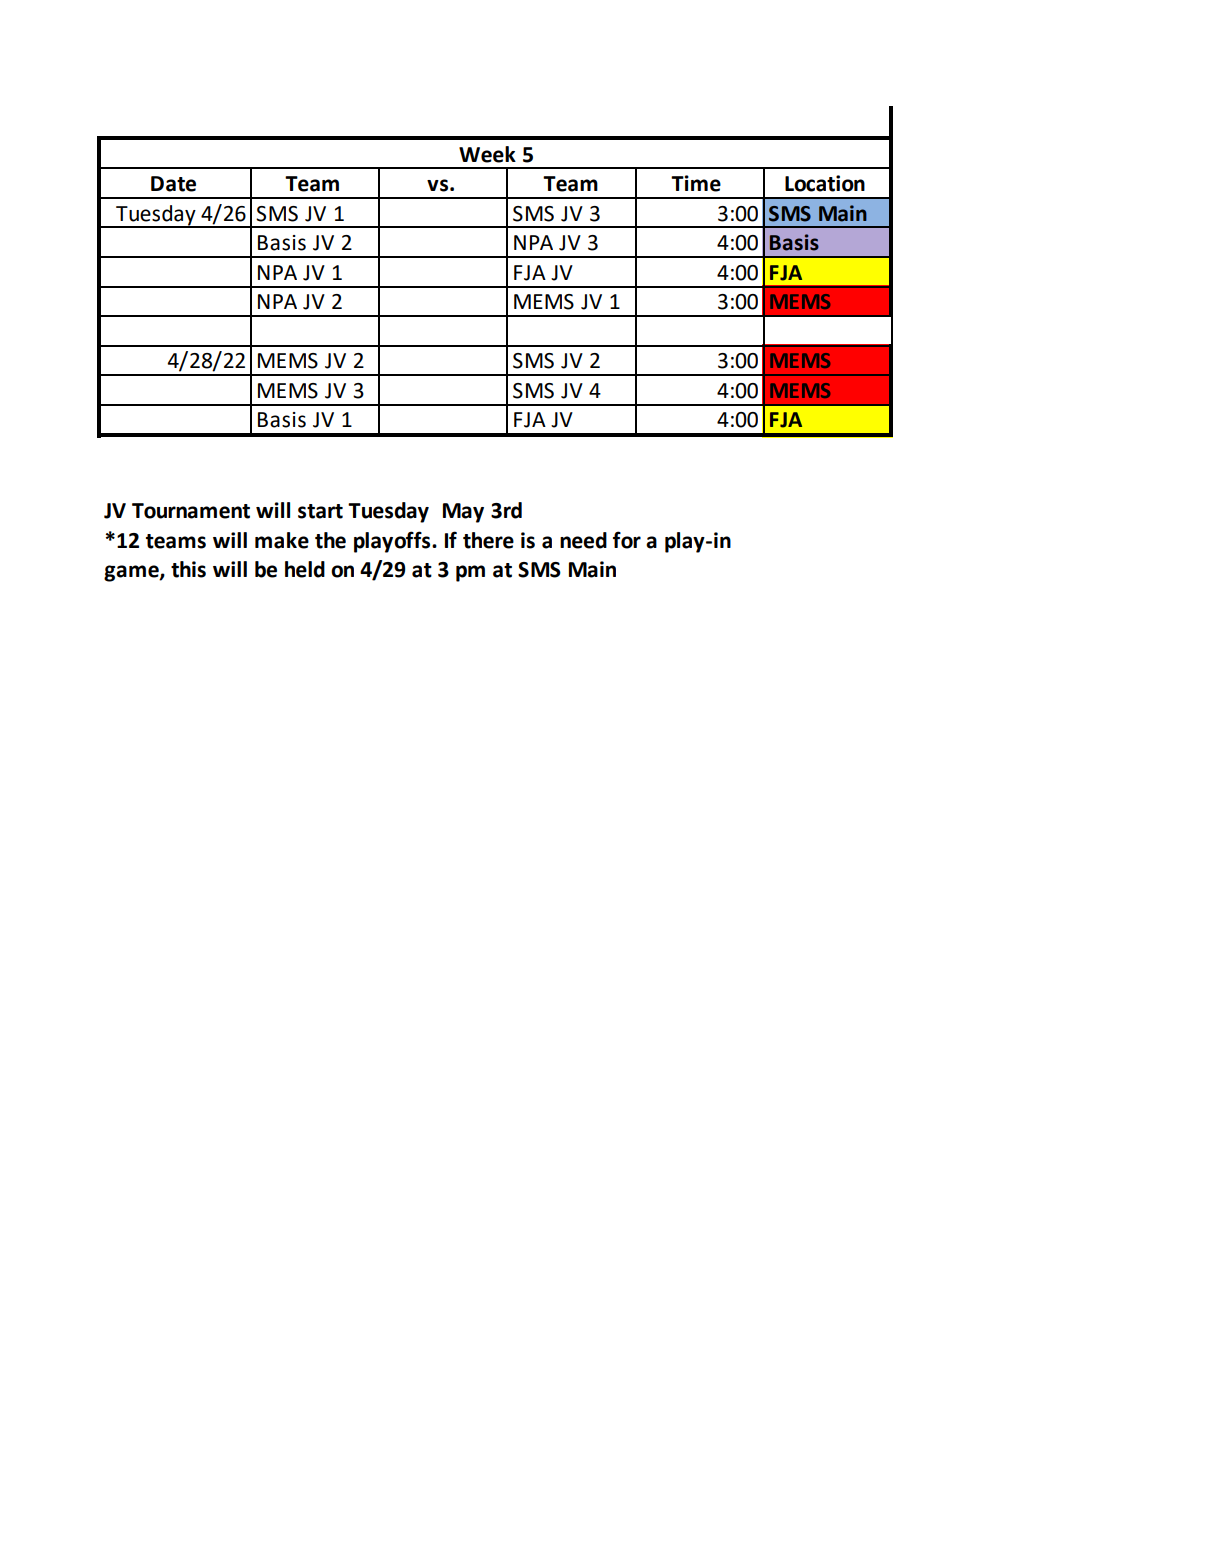 The height and width of the screenshot is (1560, 1206). What do you see at coordinates (696, 183) in the screenshot?
I see `Time` at bounding box center [696, 183].
